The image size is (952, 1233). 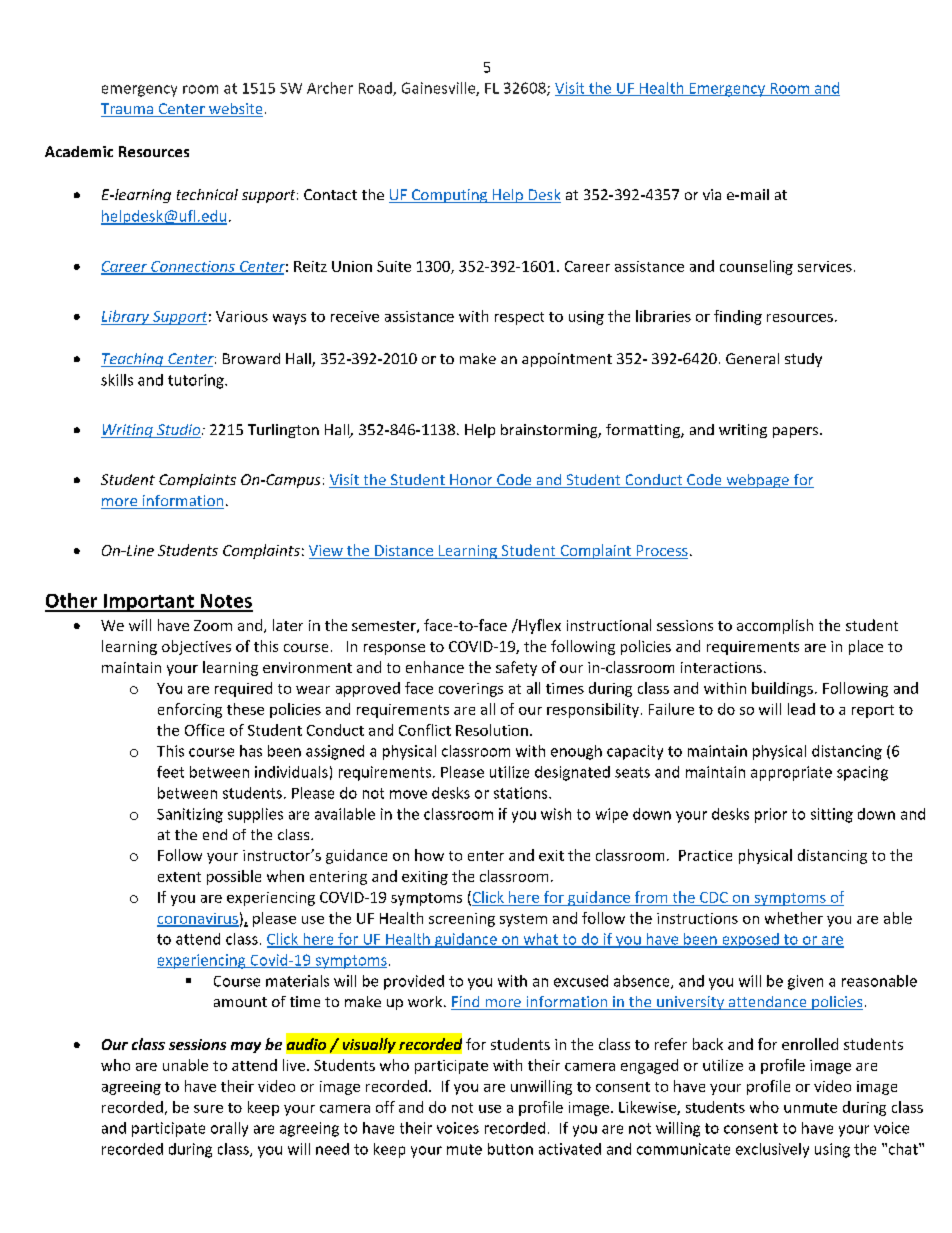 What do you see at coordinates (197, 381) in the screenshot?
I see `tutoring` at bounding box center [197, 381].
